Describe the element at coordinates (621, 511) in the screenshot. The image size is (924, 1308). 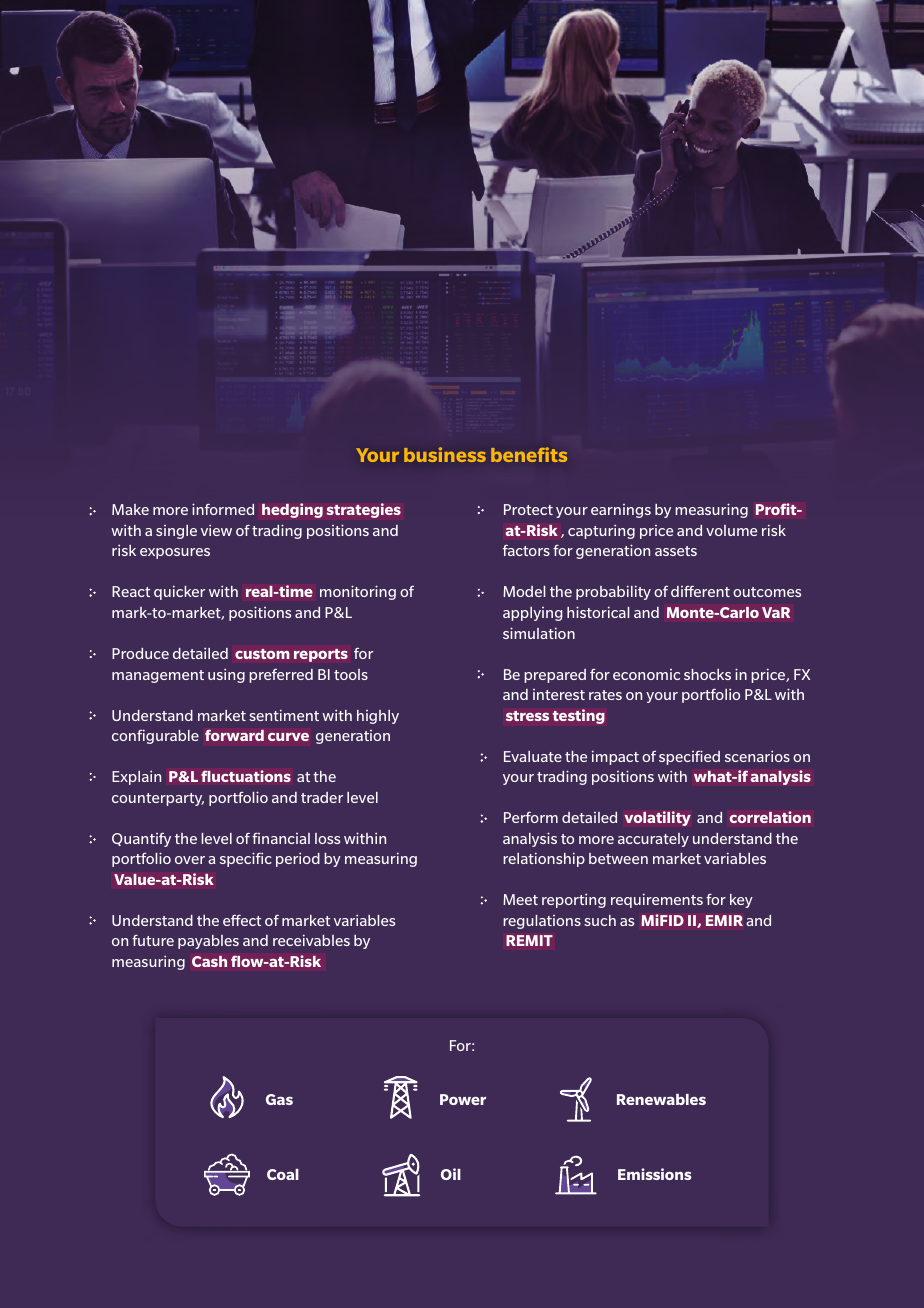
I see `earnings` at that location.
